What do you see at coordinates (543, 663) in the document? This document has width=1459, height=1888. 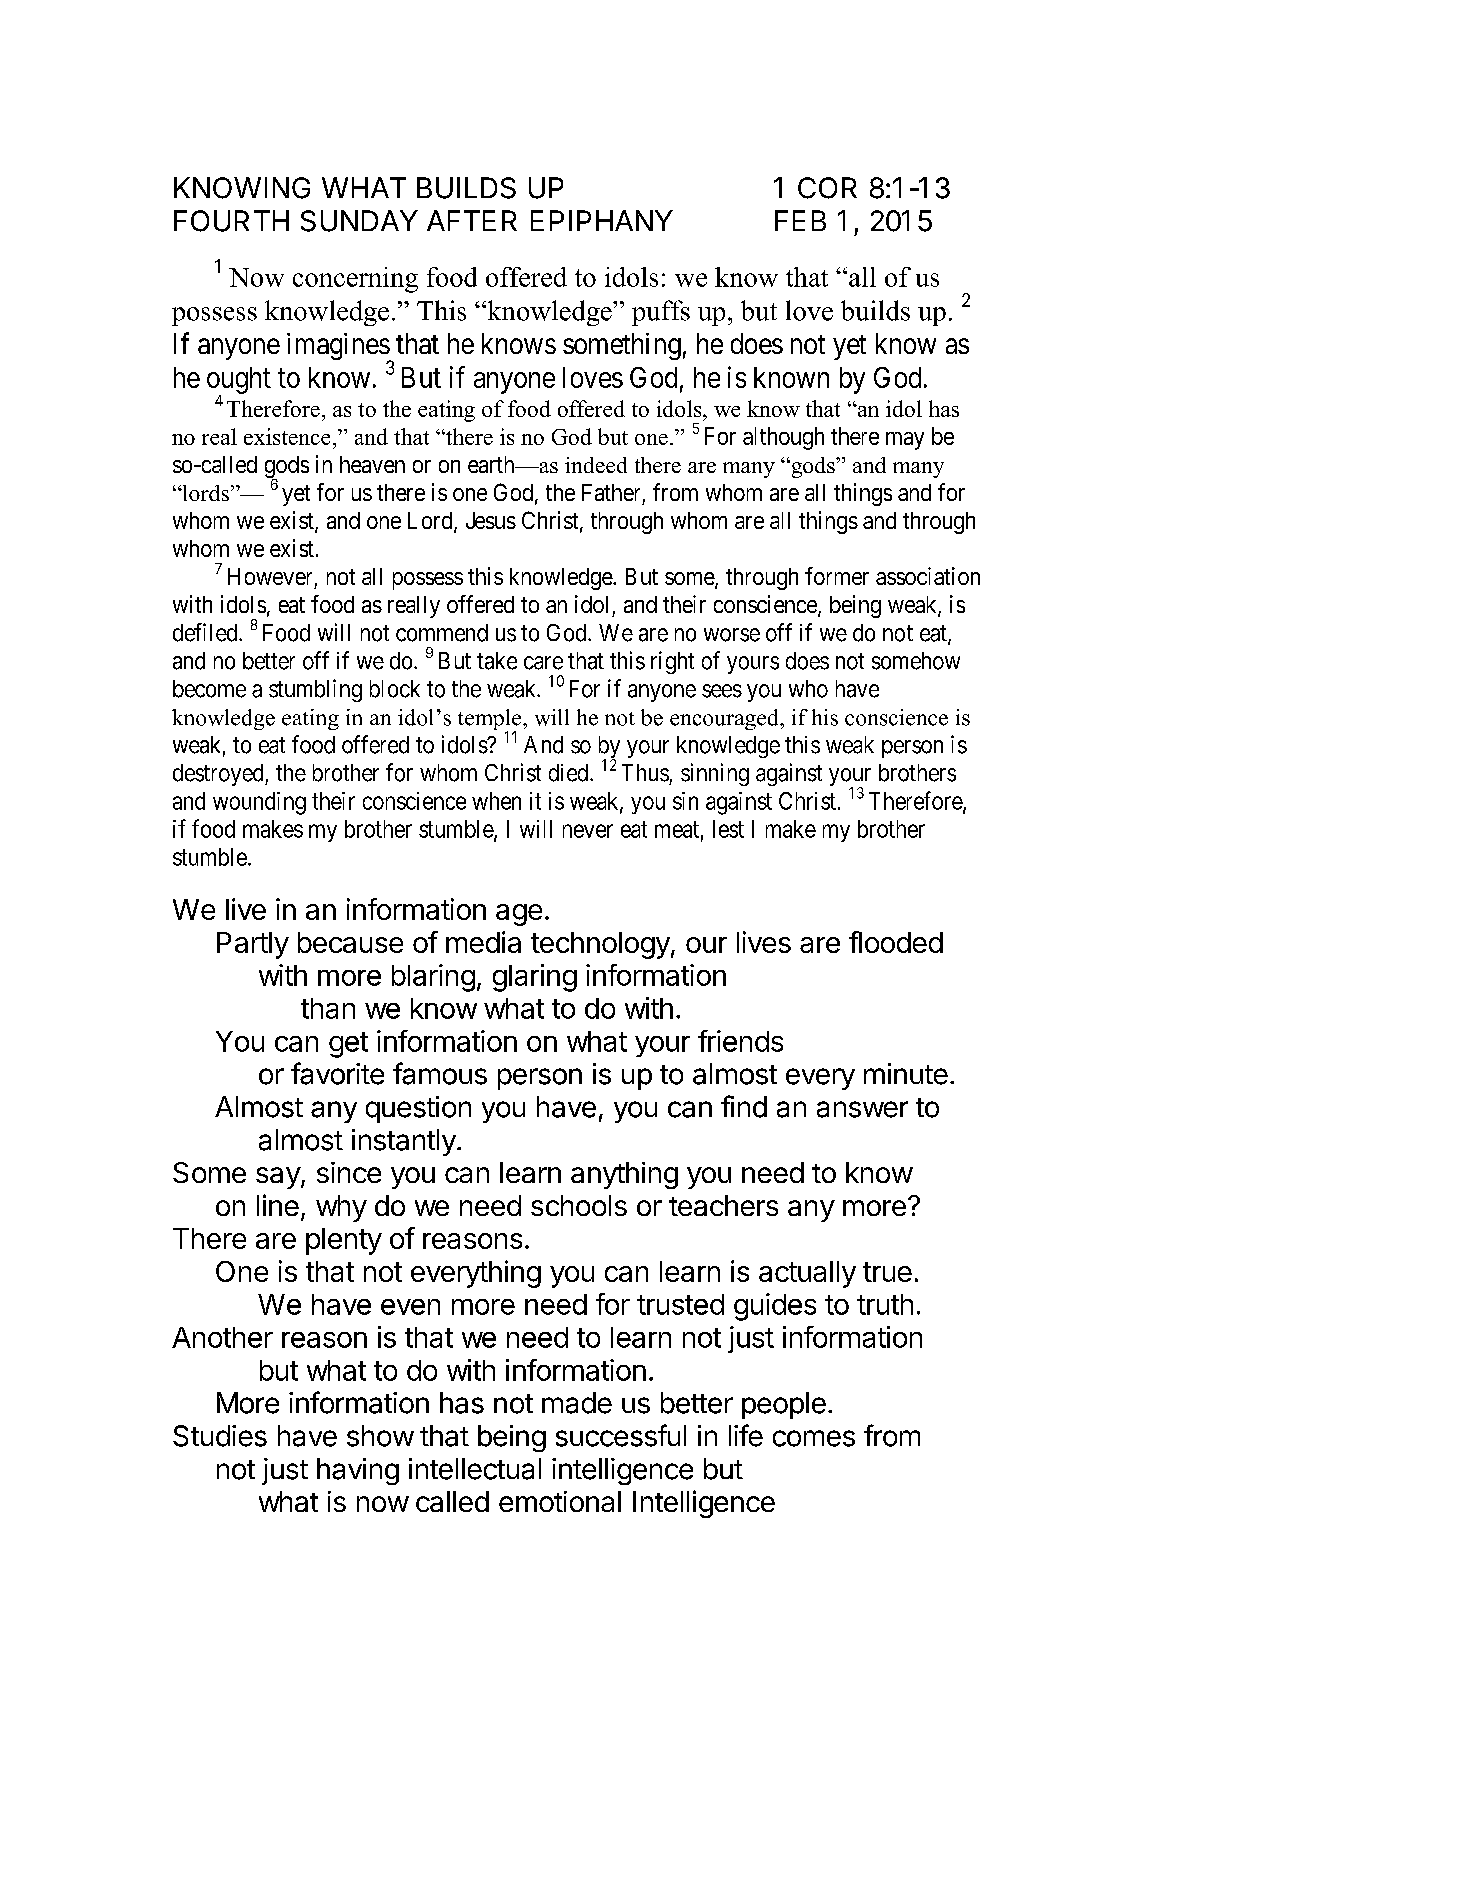 I see `care` at bounding box center [543, 663].
